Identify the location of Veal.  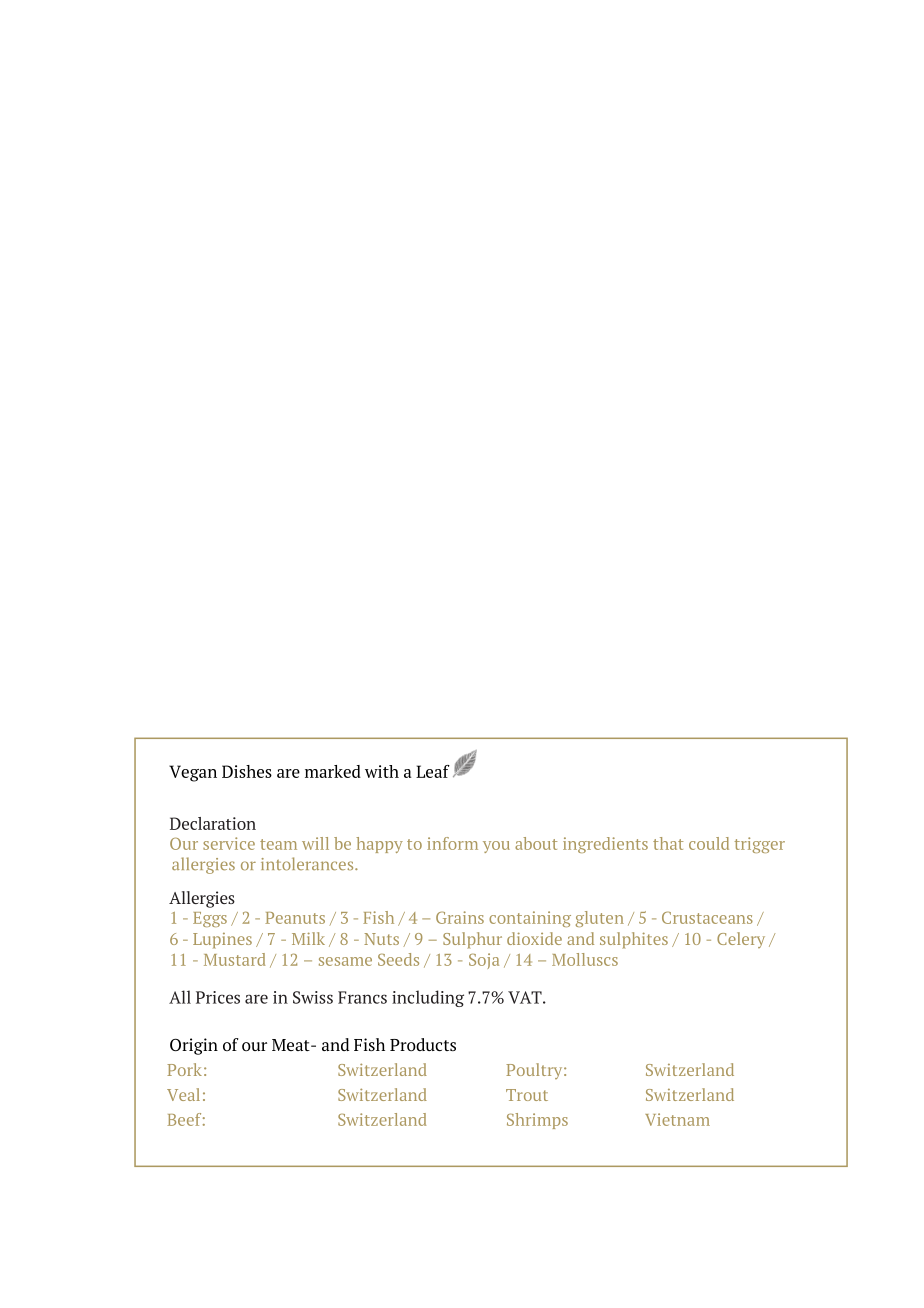
(183, 1094).
